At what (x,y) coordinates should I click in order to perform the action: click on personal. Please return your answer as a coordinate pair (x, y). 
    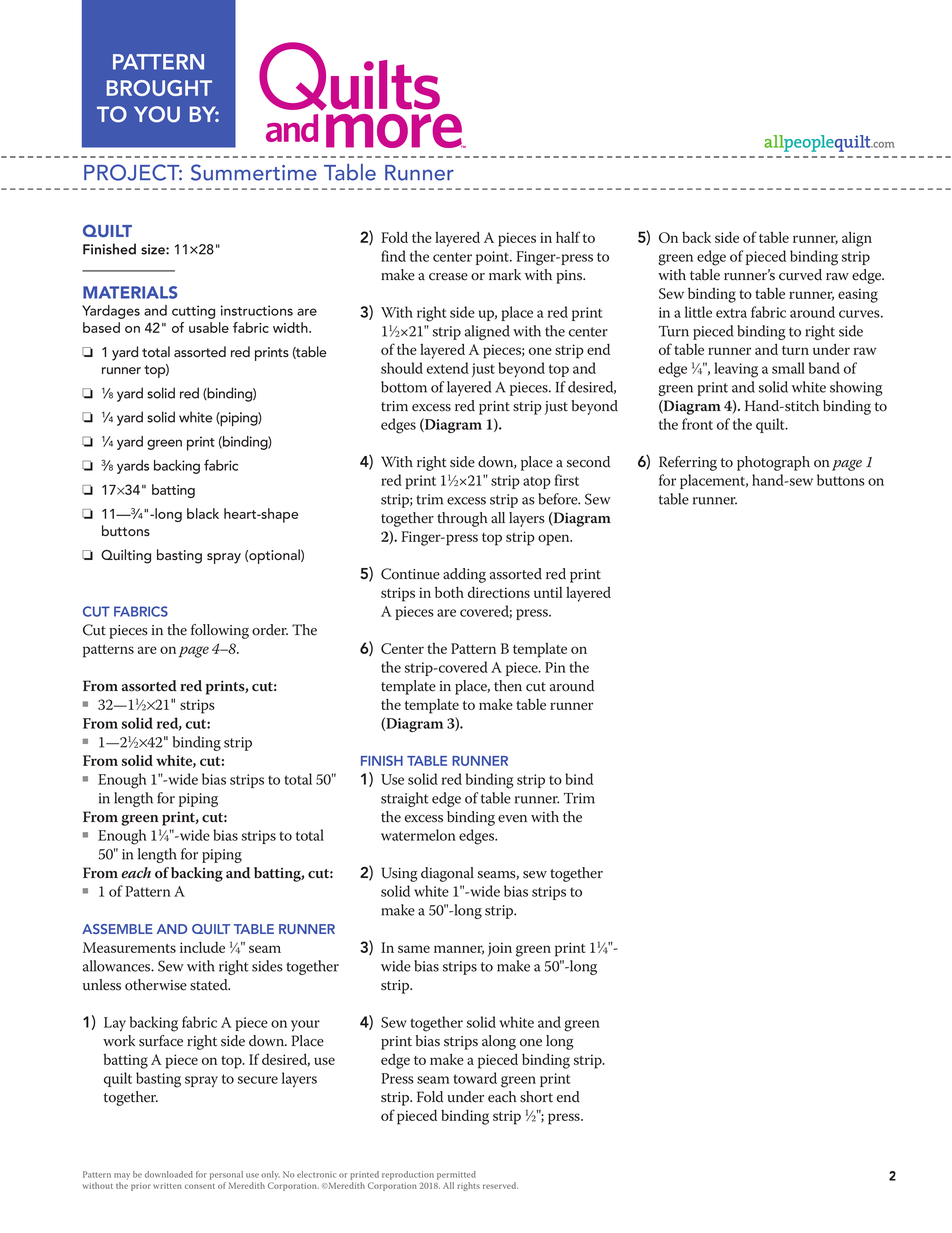
    Looking at the image, I should click on (226, 1175).
